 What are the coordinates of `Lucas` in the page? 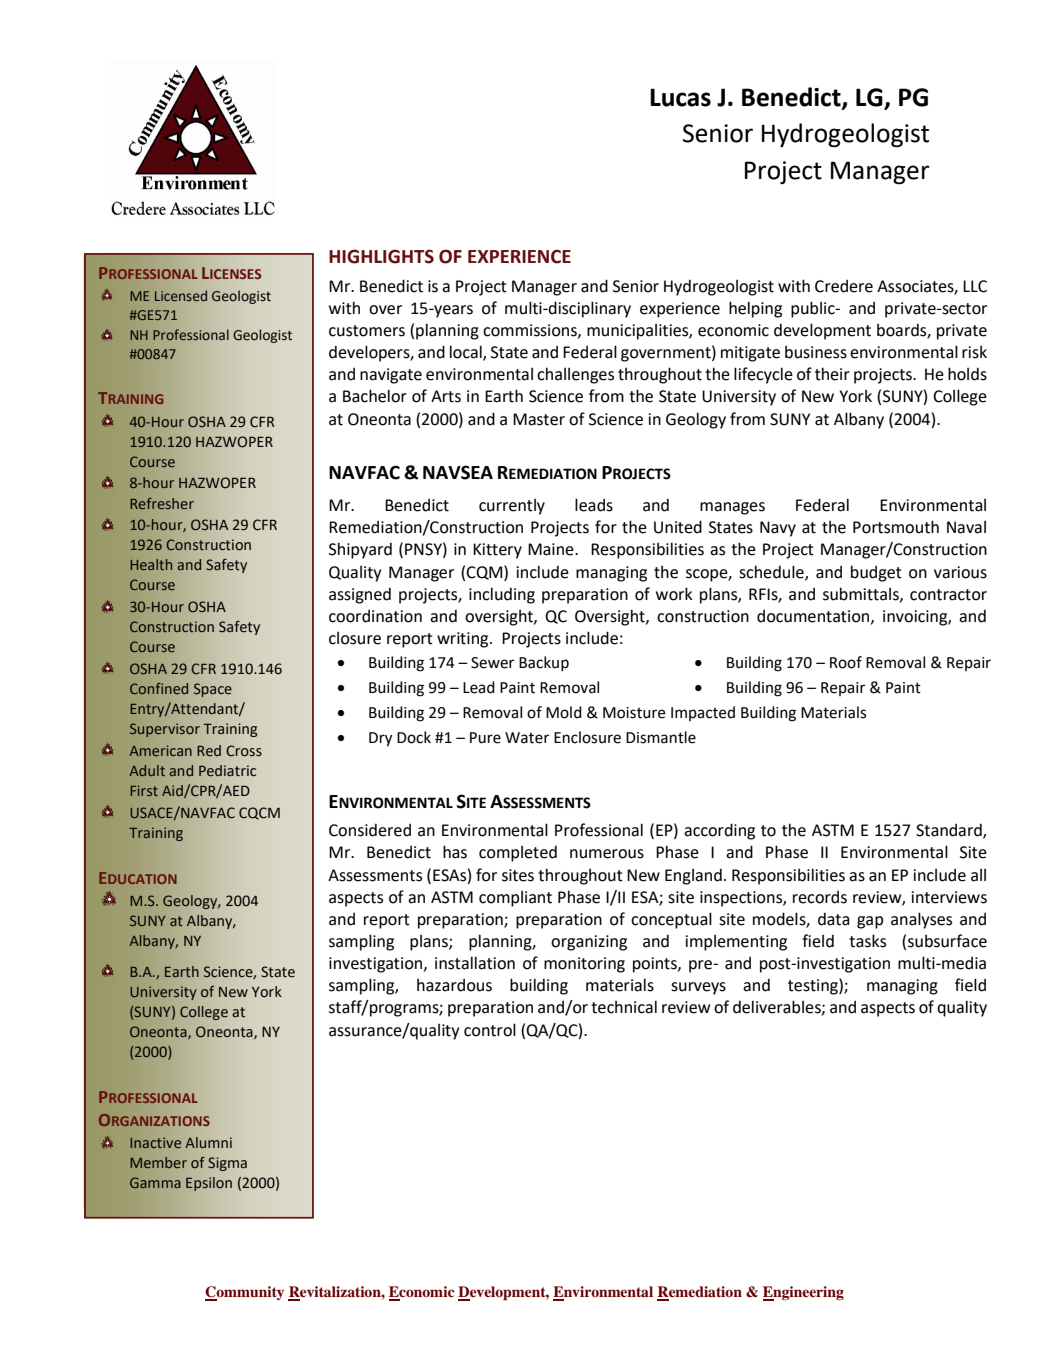 It's located at (680, 97).
